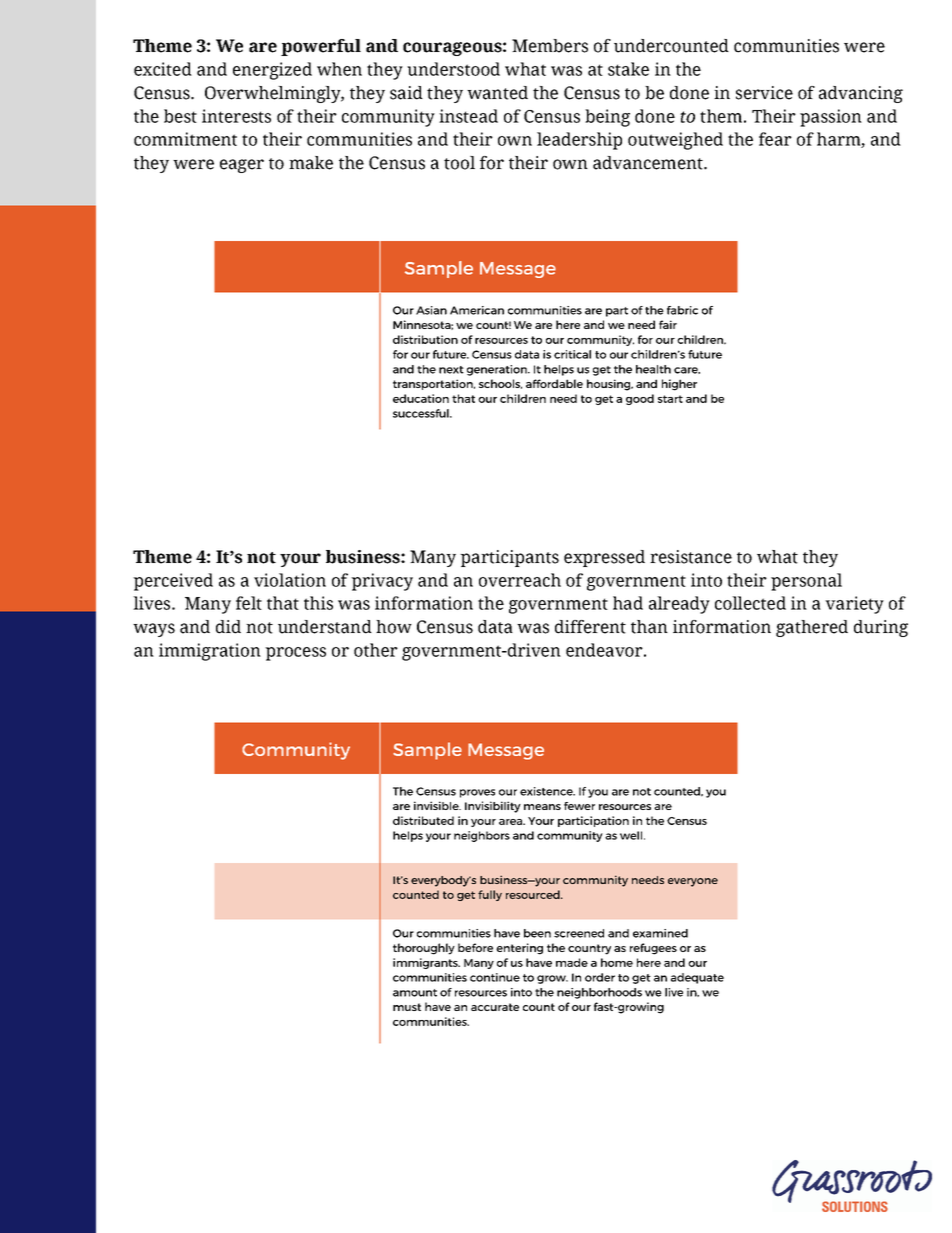 The height and width of the screenshot is (1233, 952). I want to click on American, so click(477, 310).
